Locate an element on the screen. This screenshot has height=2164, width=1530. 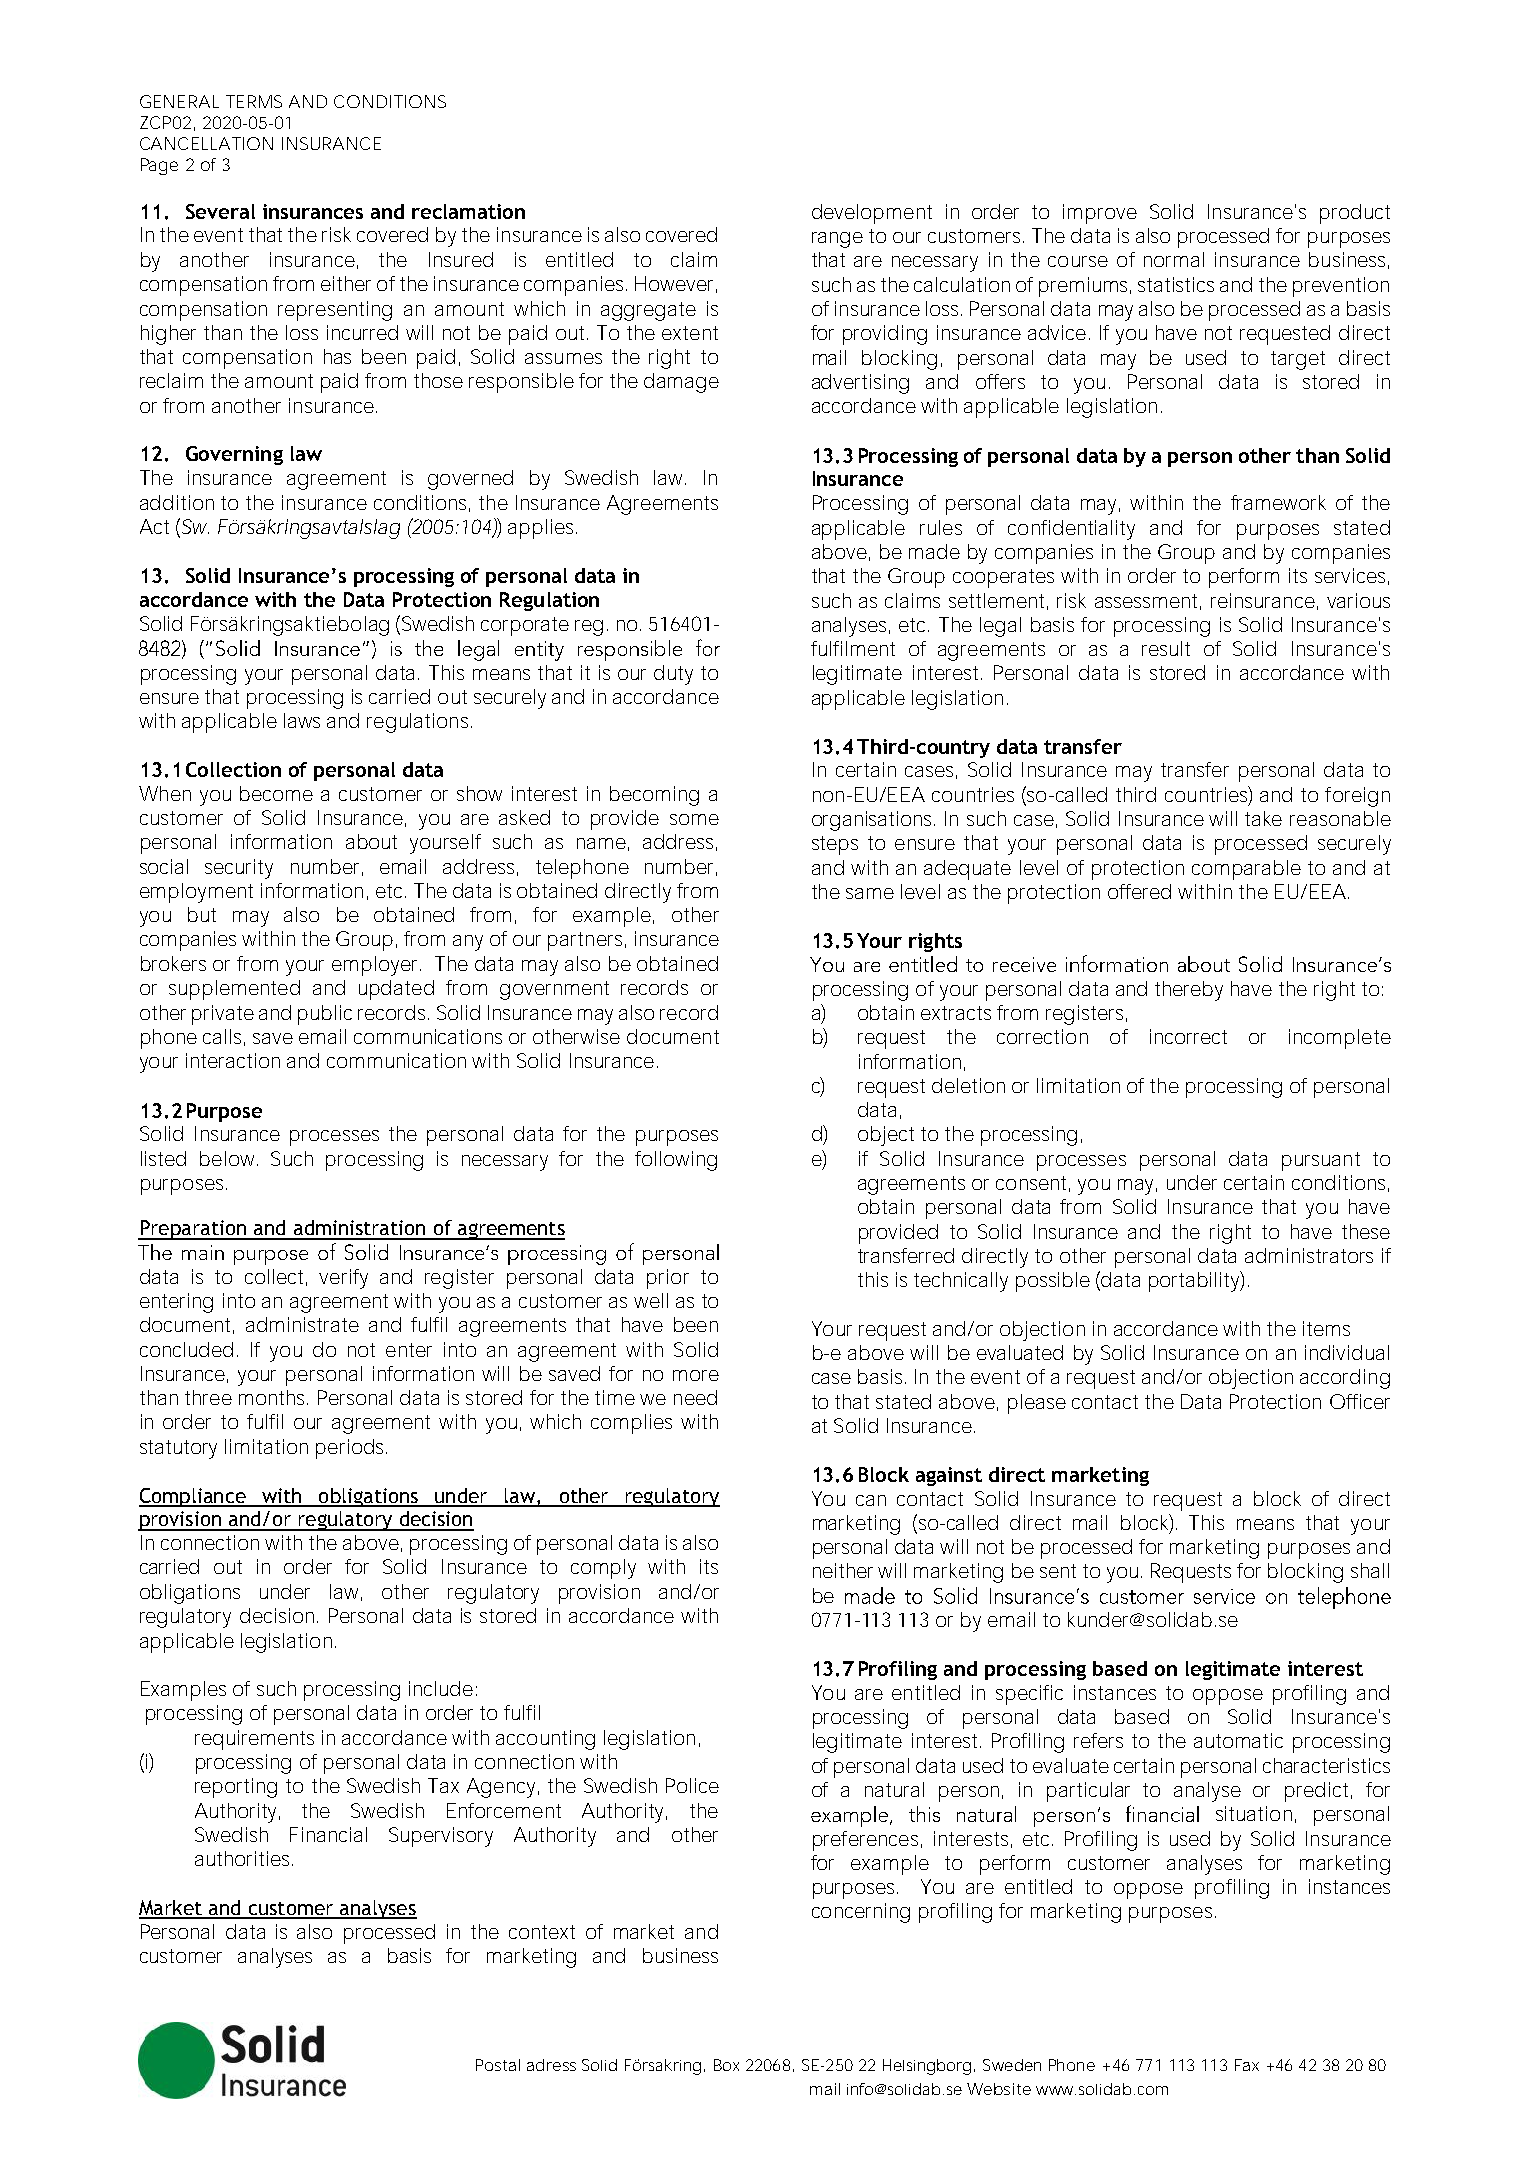
take is located at coordinates (1263, 818).
